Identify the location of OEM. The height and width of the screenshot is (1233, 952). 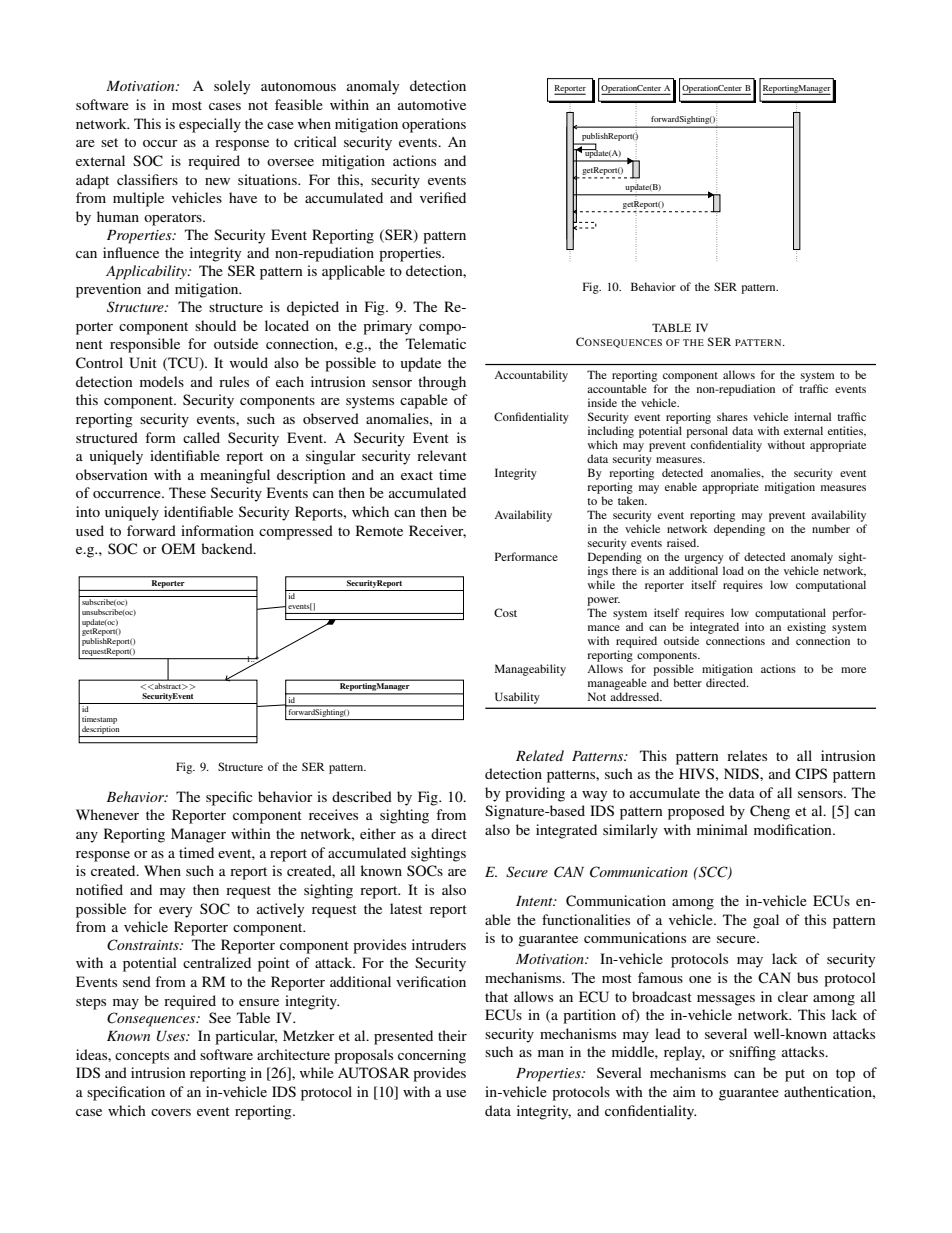
(178, 548).
